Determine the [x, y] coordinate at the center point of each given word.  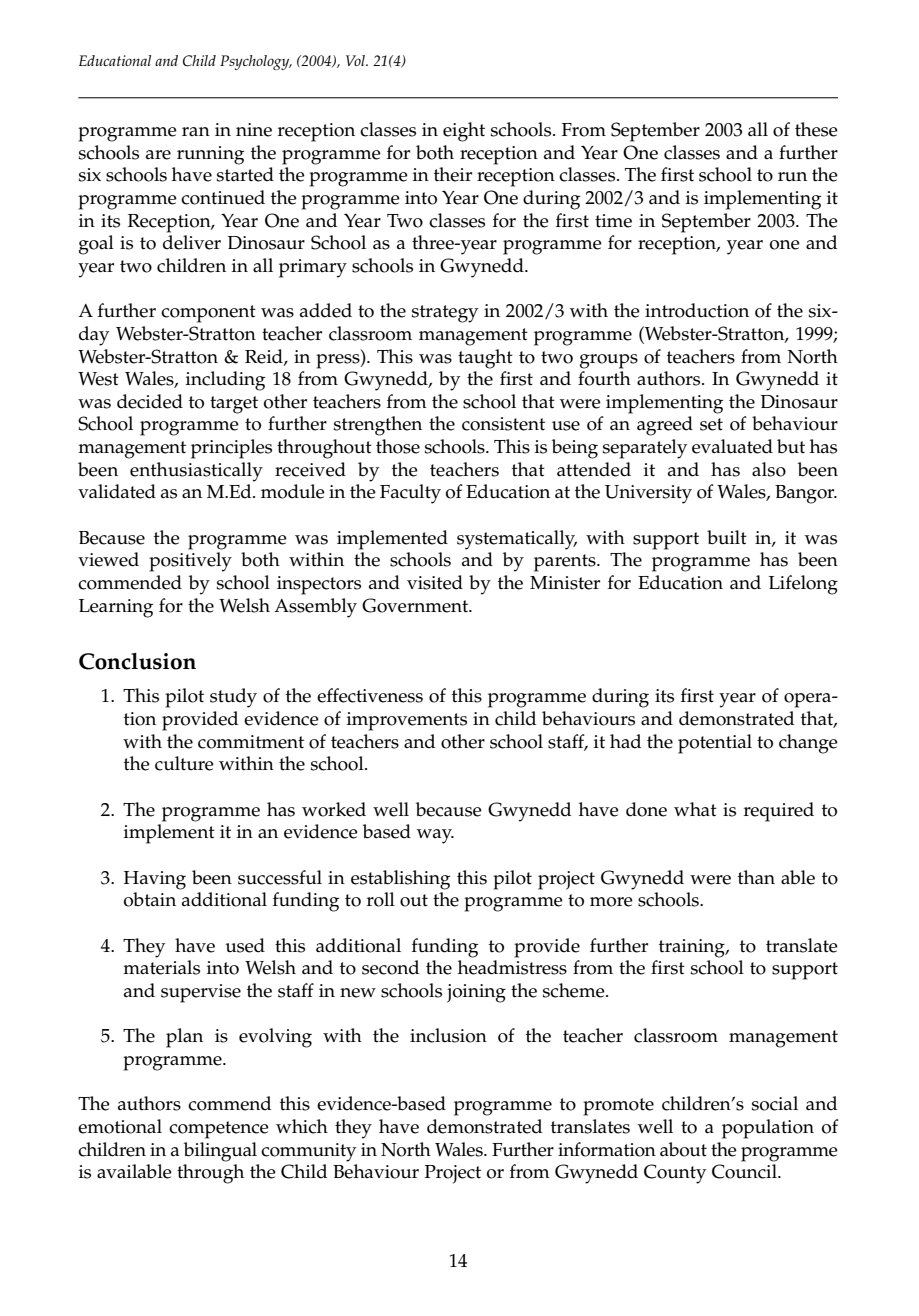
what [695, 809]
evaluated [732, 446]
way [435, 836]
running [210, 155]
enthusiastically [196, 472]
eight [464, 132]
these [816, 129]
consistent [503, 424]
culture [184, 763]
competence [219, 1130]
